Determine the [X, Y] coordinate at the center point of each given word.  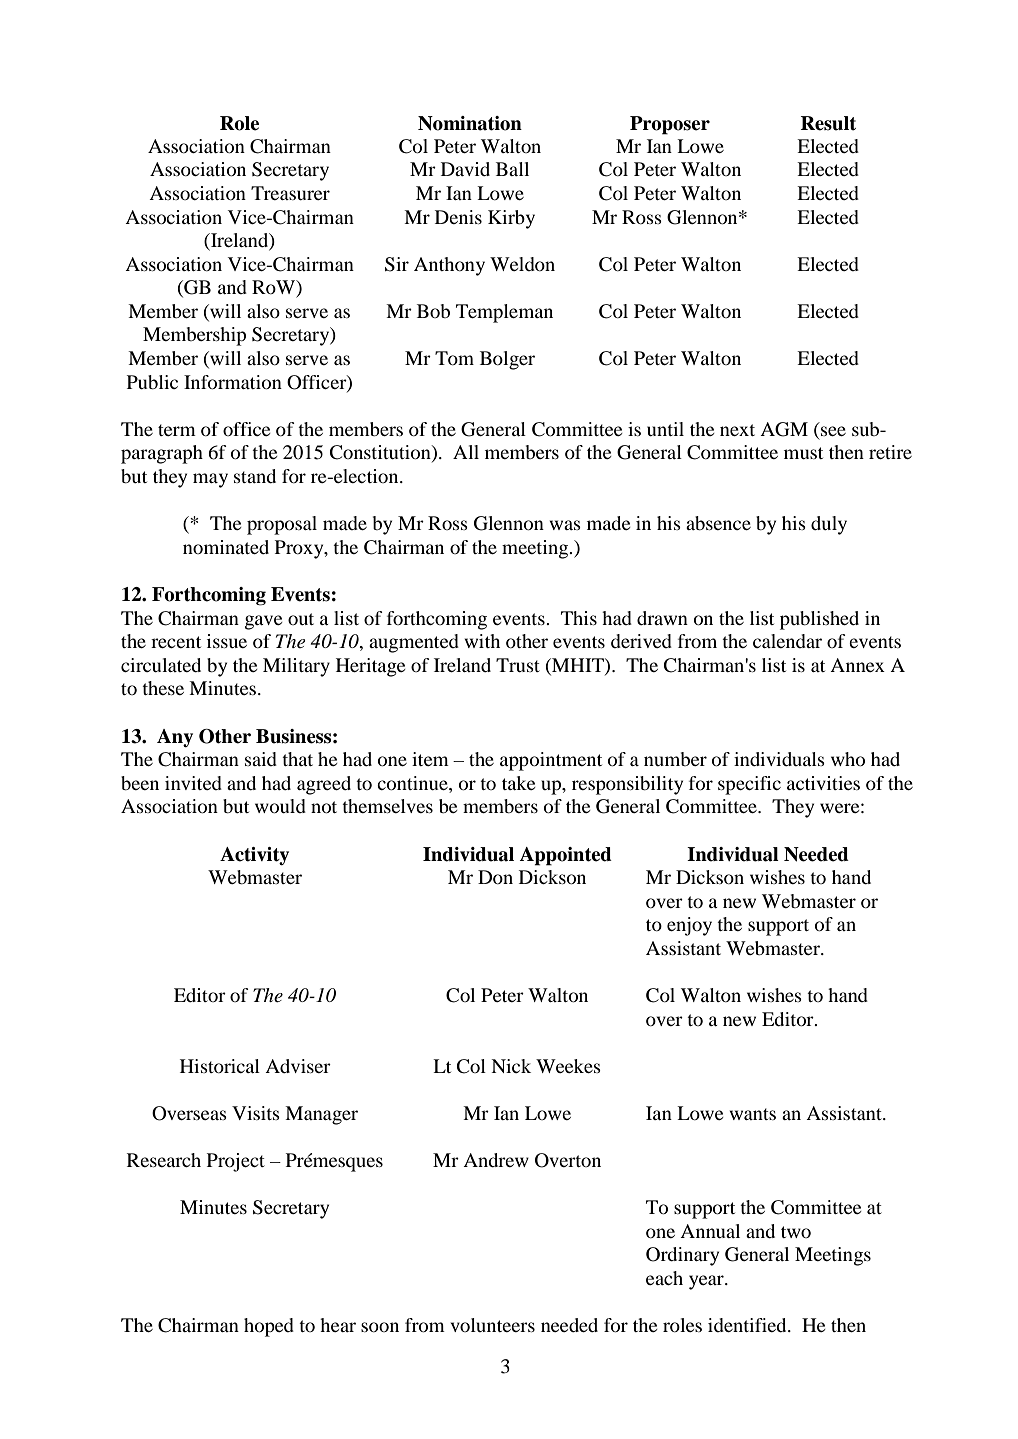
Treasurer [290, 193]
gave [263, 622]
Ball [512, 169]
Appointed [566, 856]
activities [823, 783]
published [819, 620]
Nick [511, 1066]
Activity [254, 856]
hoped [269, 1327]
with [482, 641]
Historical [220, 1066]
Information [233, 382]
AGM [784, 429]
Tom [454, 358]
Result [828, 123]
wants [752, 1114]
